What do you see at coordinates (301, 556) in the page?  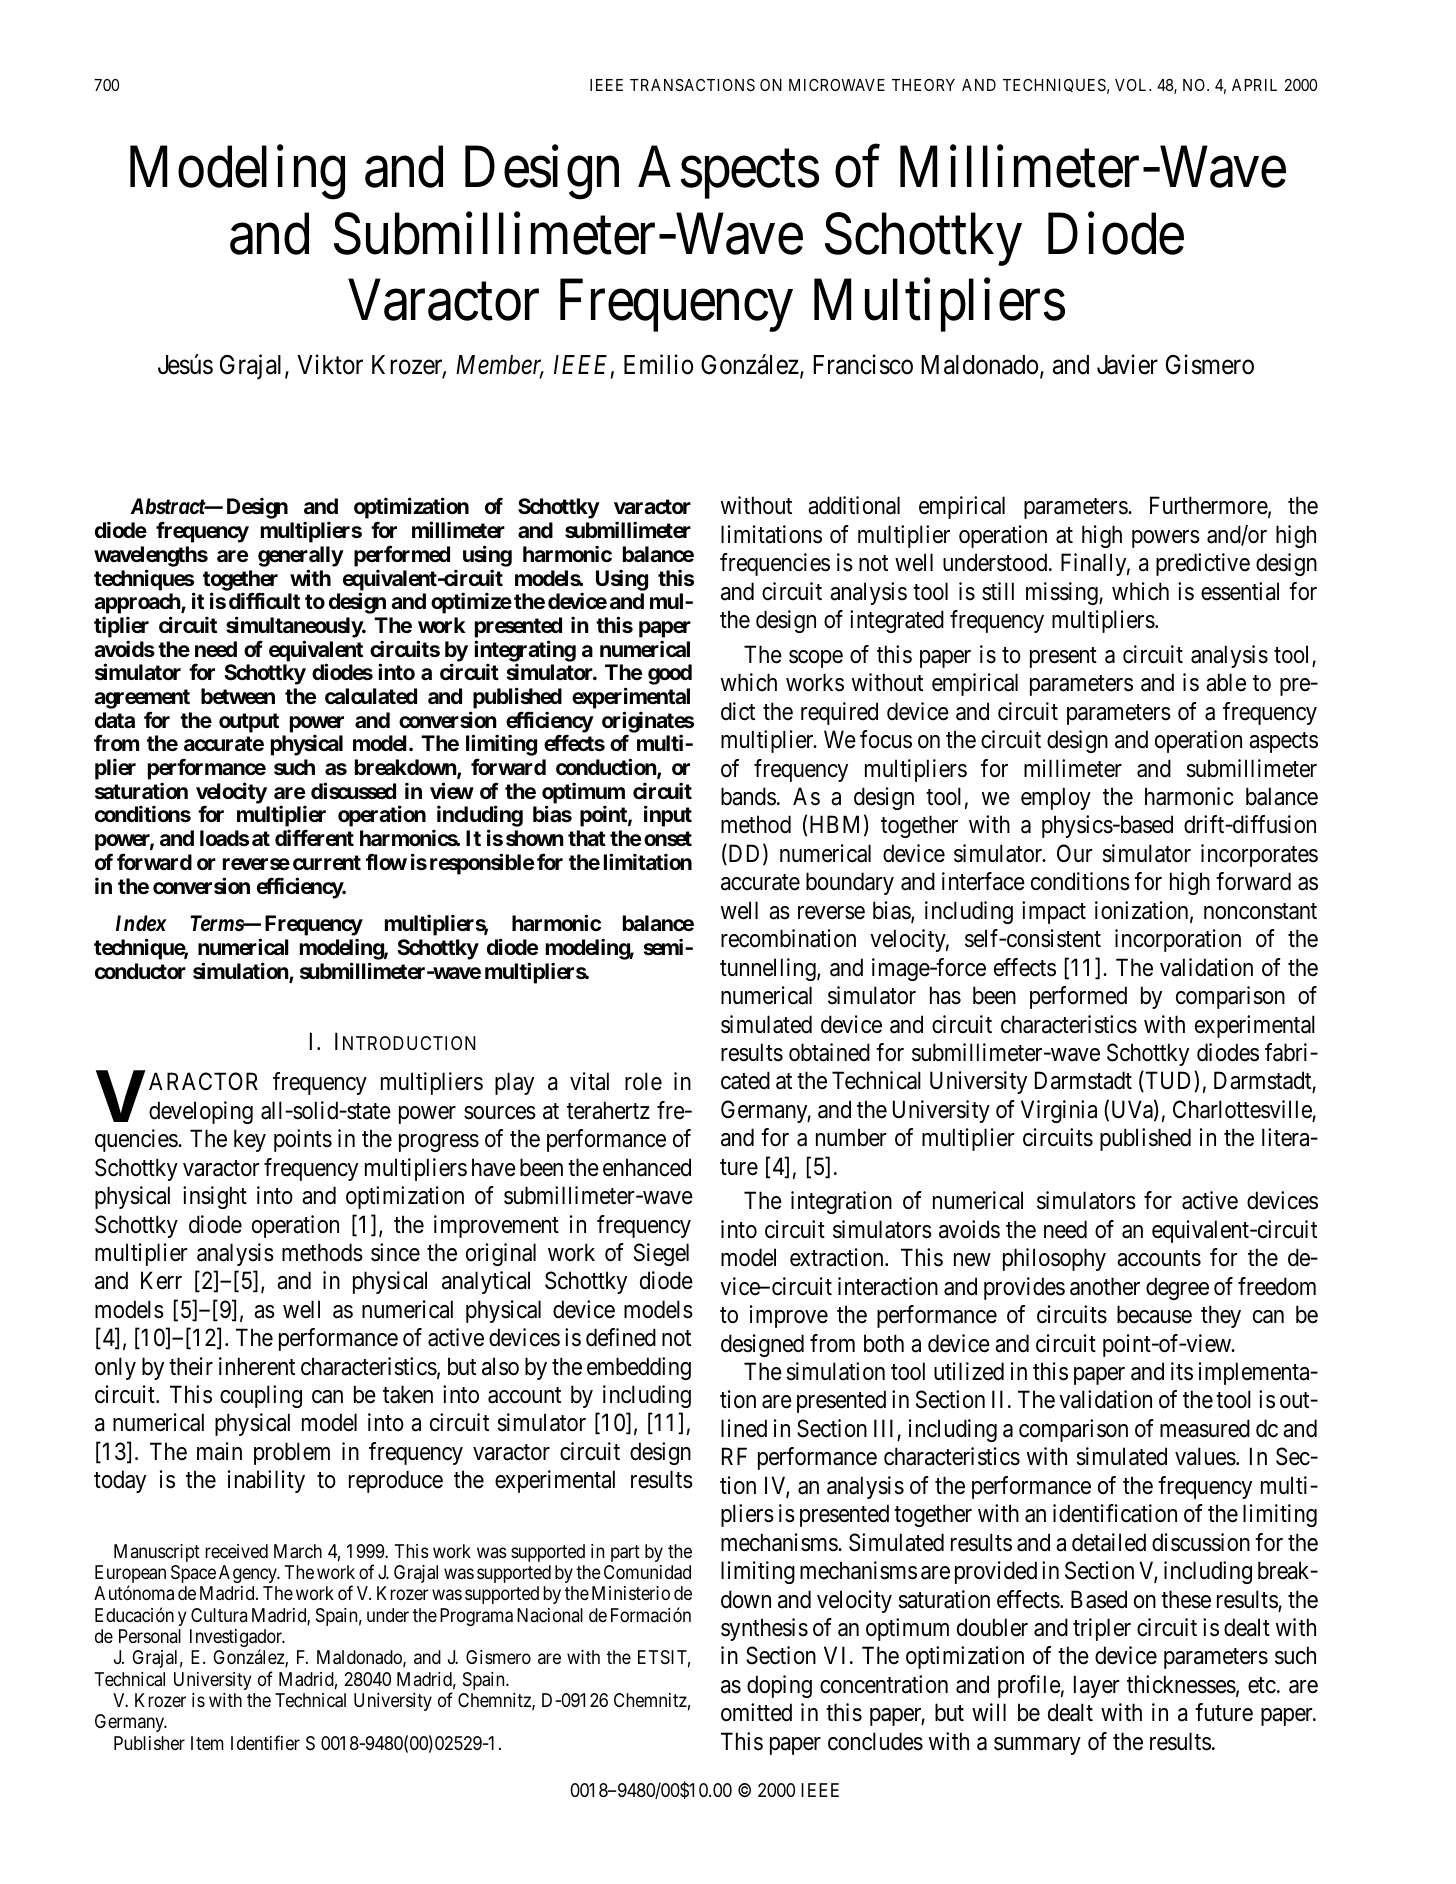 I see `generally` at bounding box center [301, 556].
